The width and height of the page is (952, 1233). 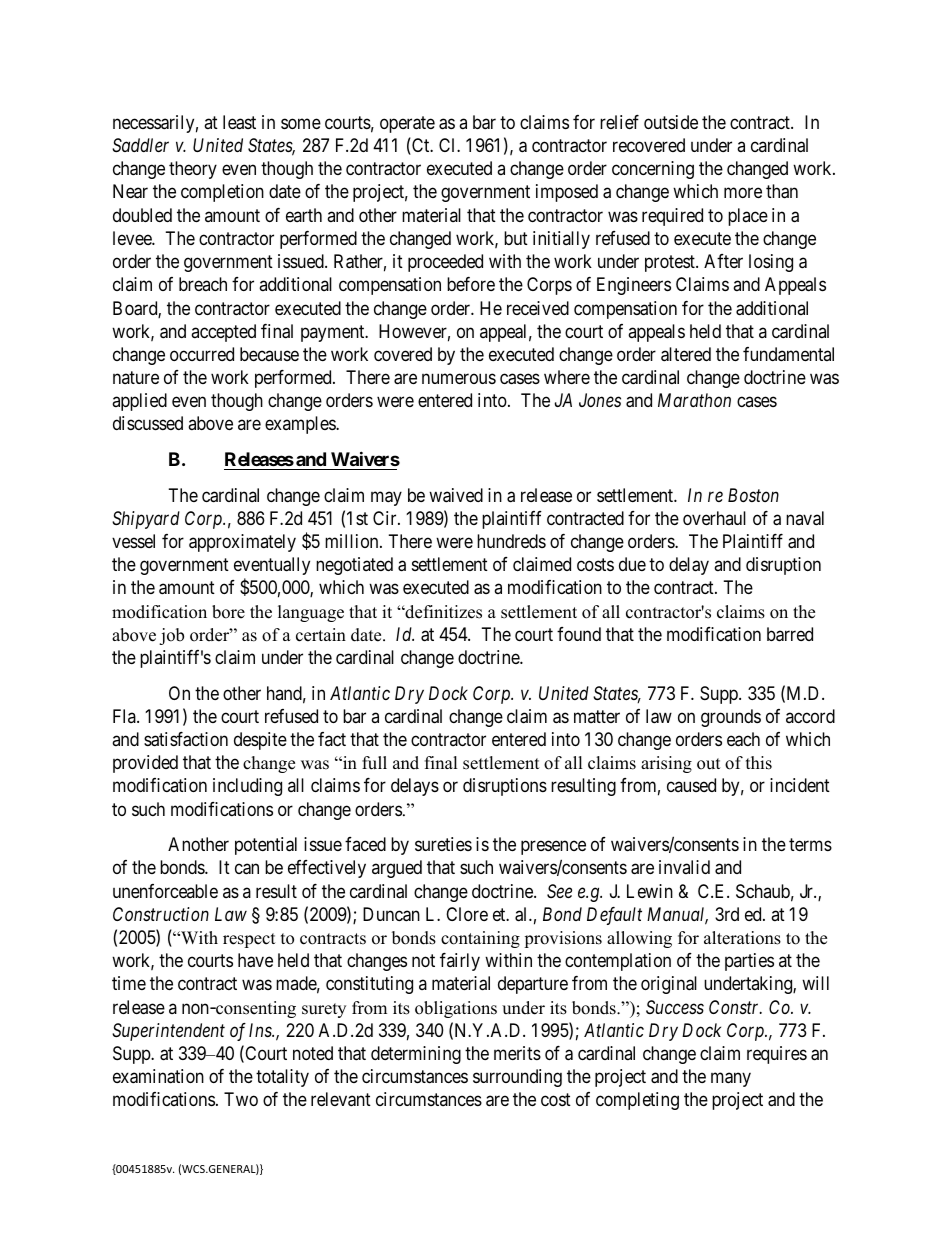 I want to click on overhaul, so click(x=714, y=518).
